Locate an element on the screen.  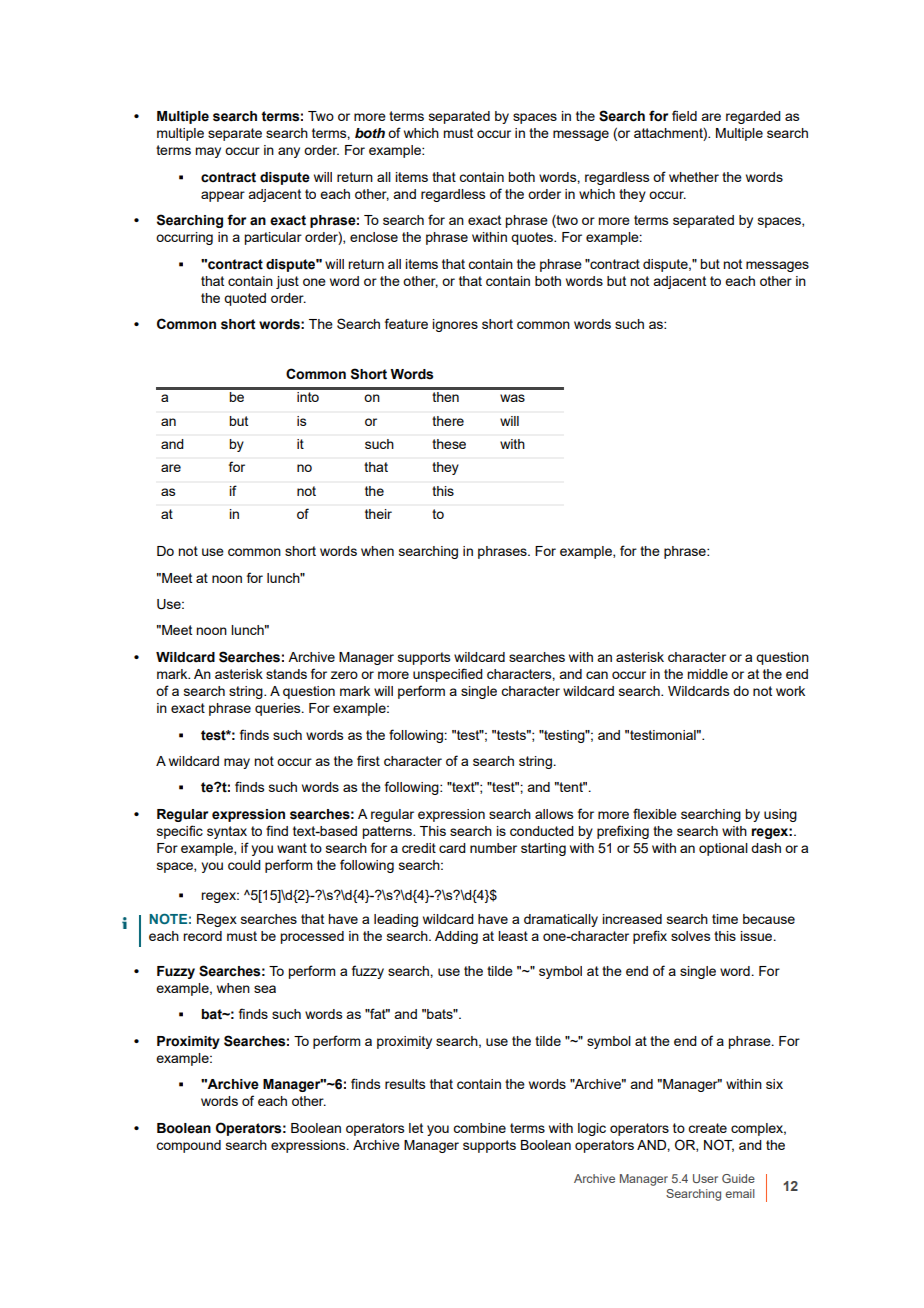
any is located at coordinates (289, 152).
